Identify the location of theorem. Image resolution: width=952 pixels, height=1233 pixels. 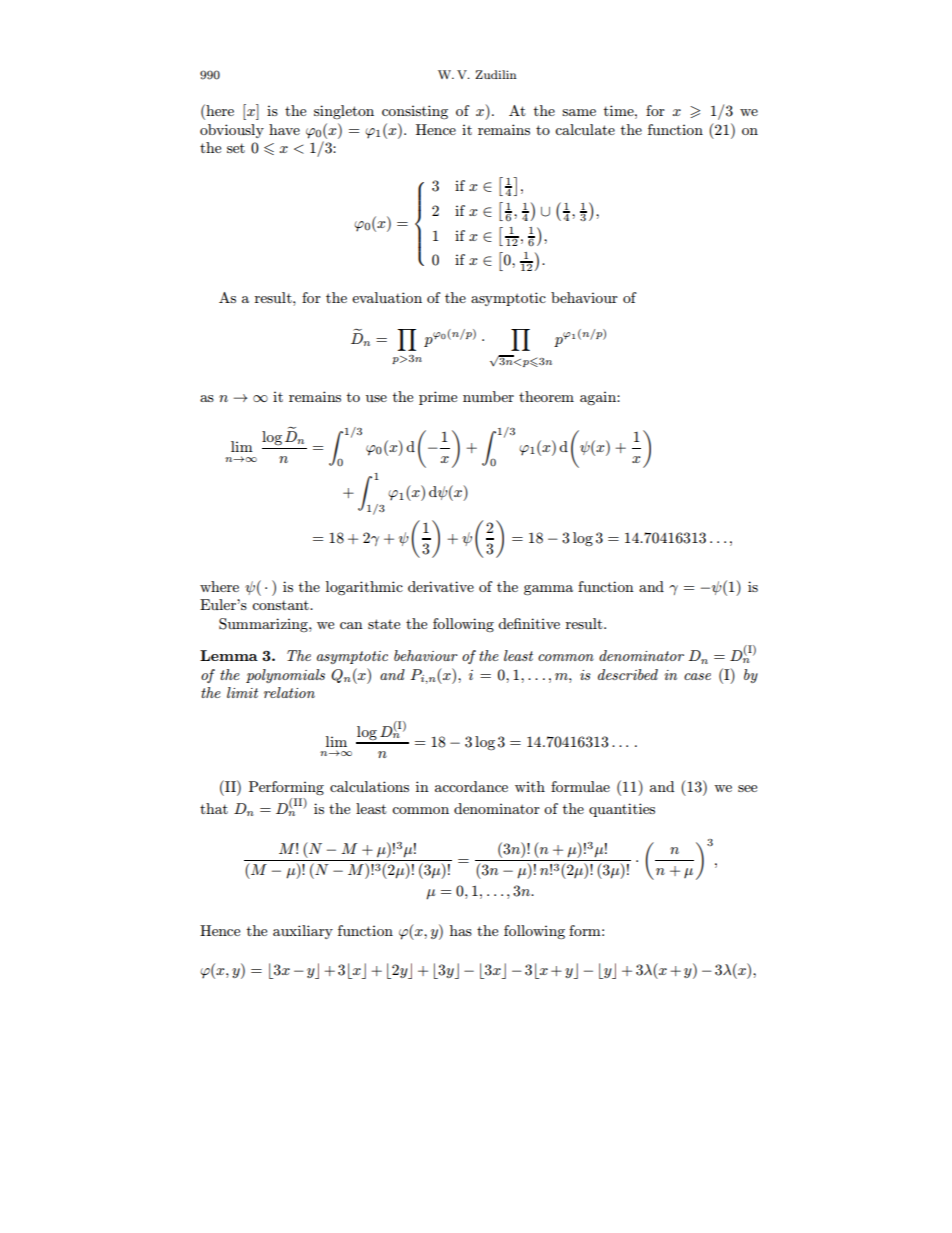
(546, 396).
